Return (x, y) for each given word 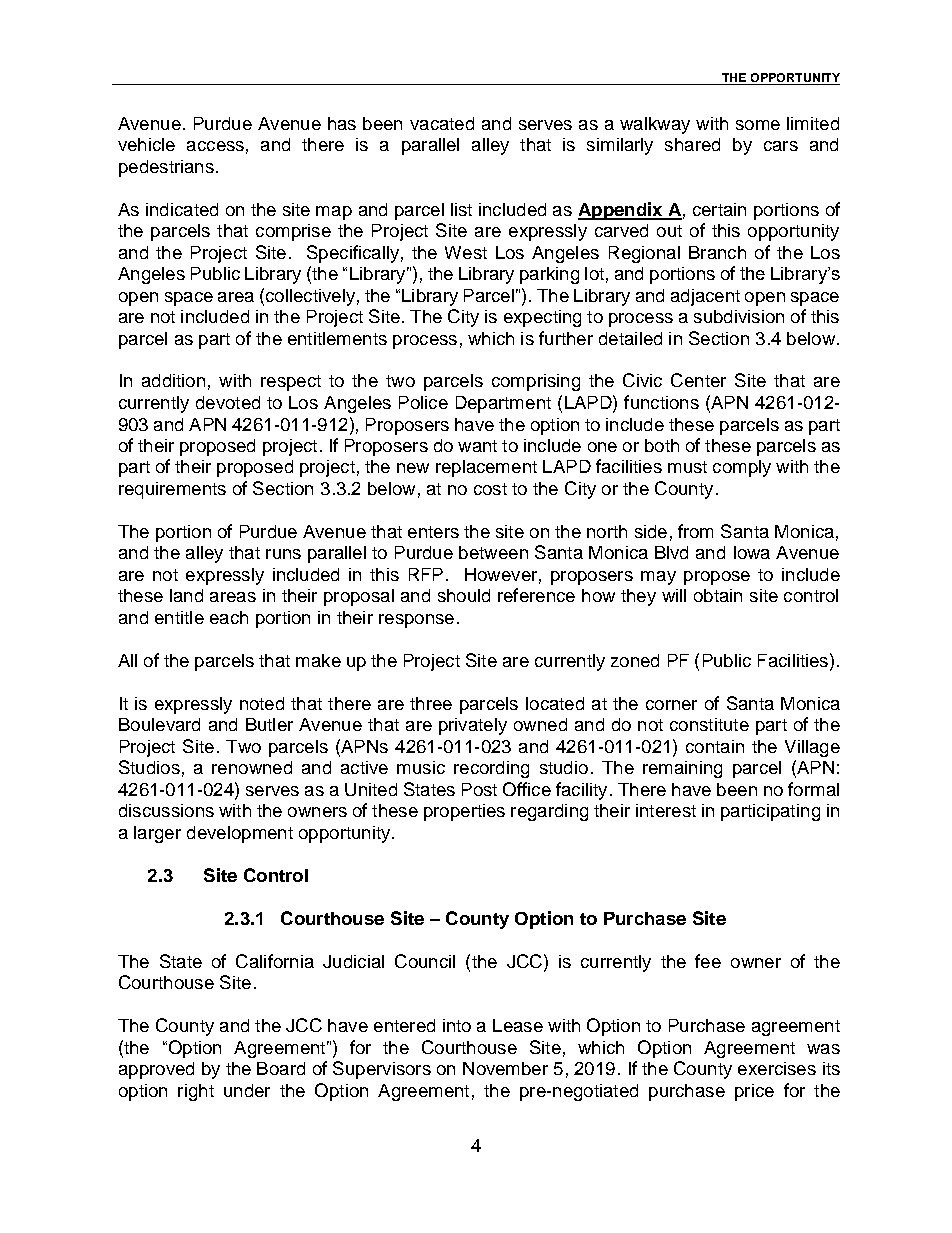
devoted (228, 402)
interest (666, 810)
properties (464, 812)
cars (781, 146)
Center (698, 380)
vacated (442, 123)
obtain (718, 595)
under (247, 1090)
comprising (536, 382)
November (505, 1068)
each (229, 617)
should (464, 595)
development (240, 834)
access (215, 146)
